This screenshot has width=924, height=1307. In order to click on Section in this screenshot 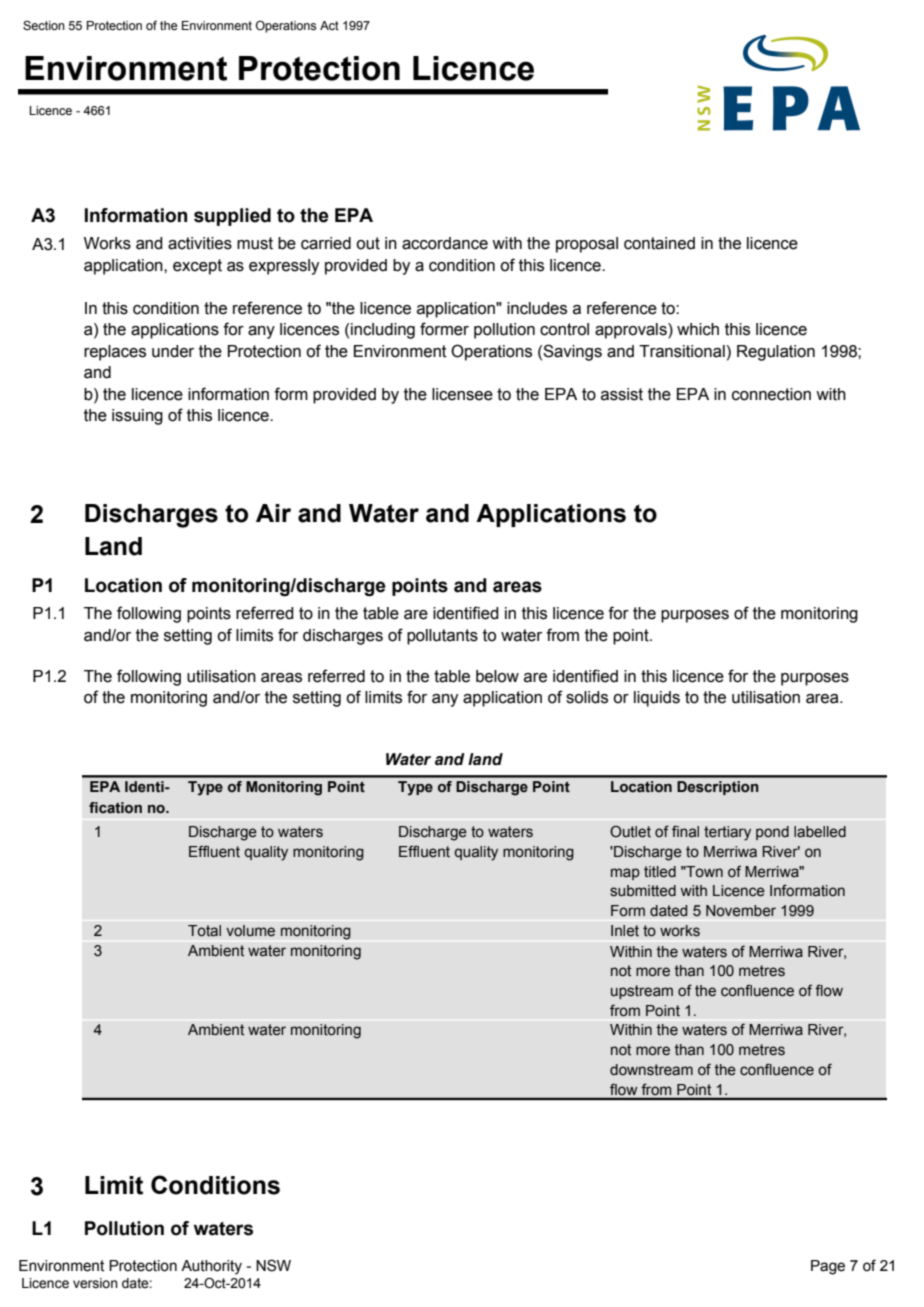, I will do `click(44, 25)`.
